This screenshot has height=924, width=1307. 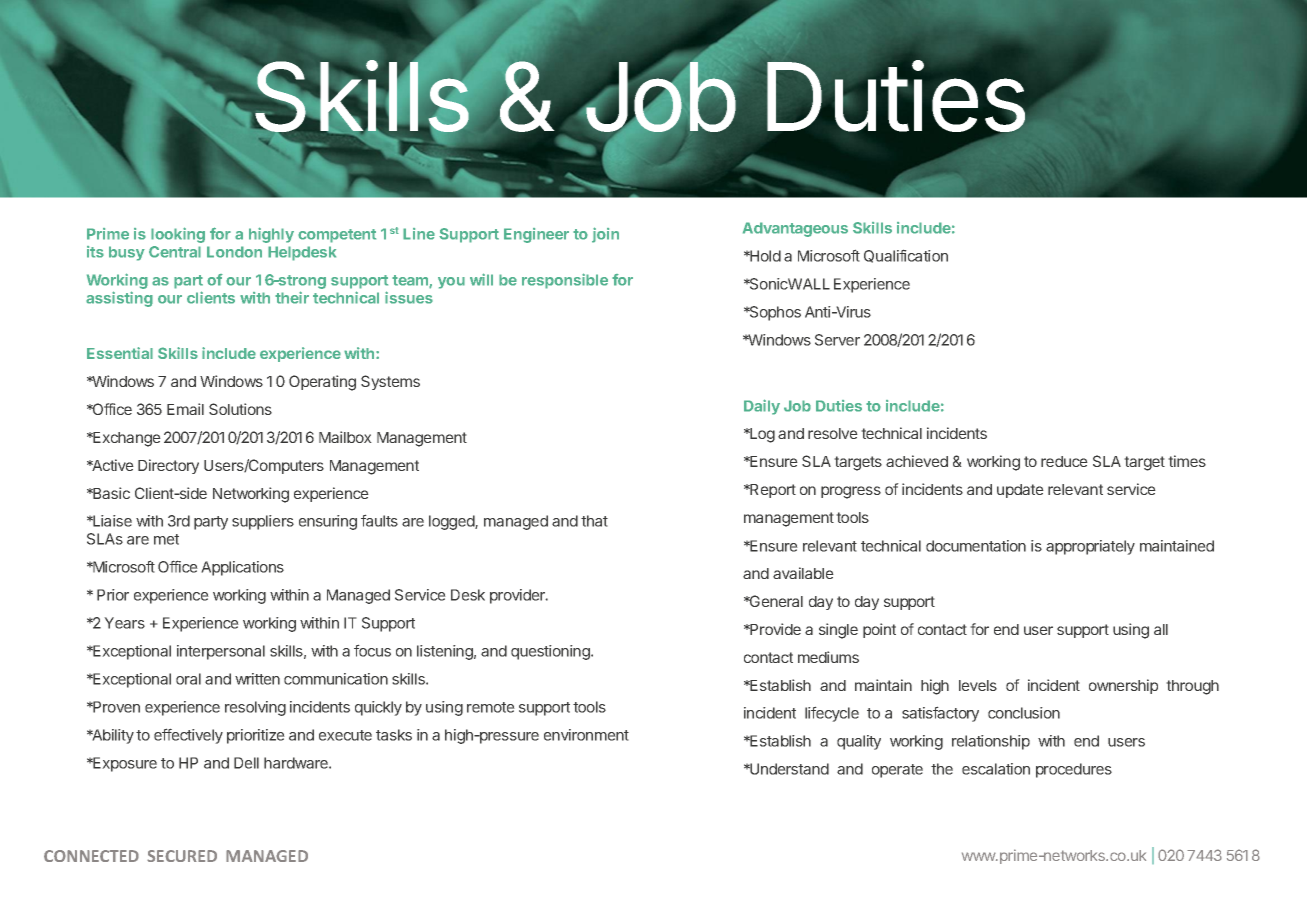 What do you see at coordinates (897, 771) in the screenshot?
I see `operate` at bounding box center [897, 771].
